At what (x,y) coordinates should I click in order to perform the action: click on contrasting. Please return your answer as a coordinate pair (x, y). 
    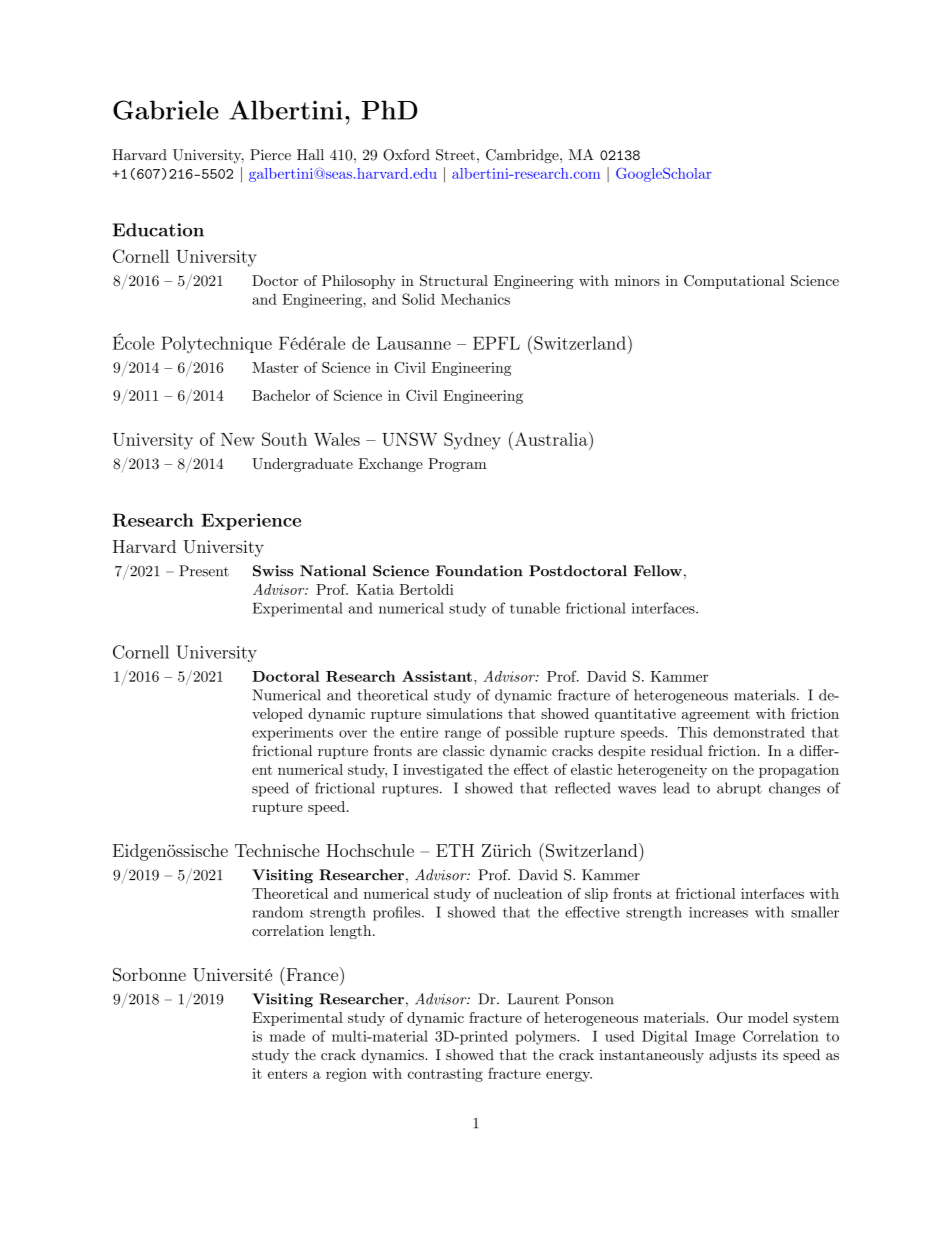
    Looking at the image, I should click on (445, 1075).
